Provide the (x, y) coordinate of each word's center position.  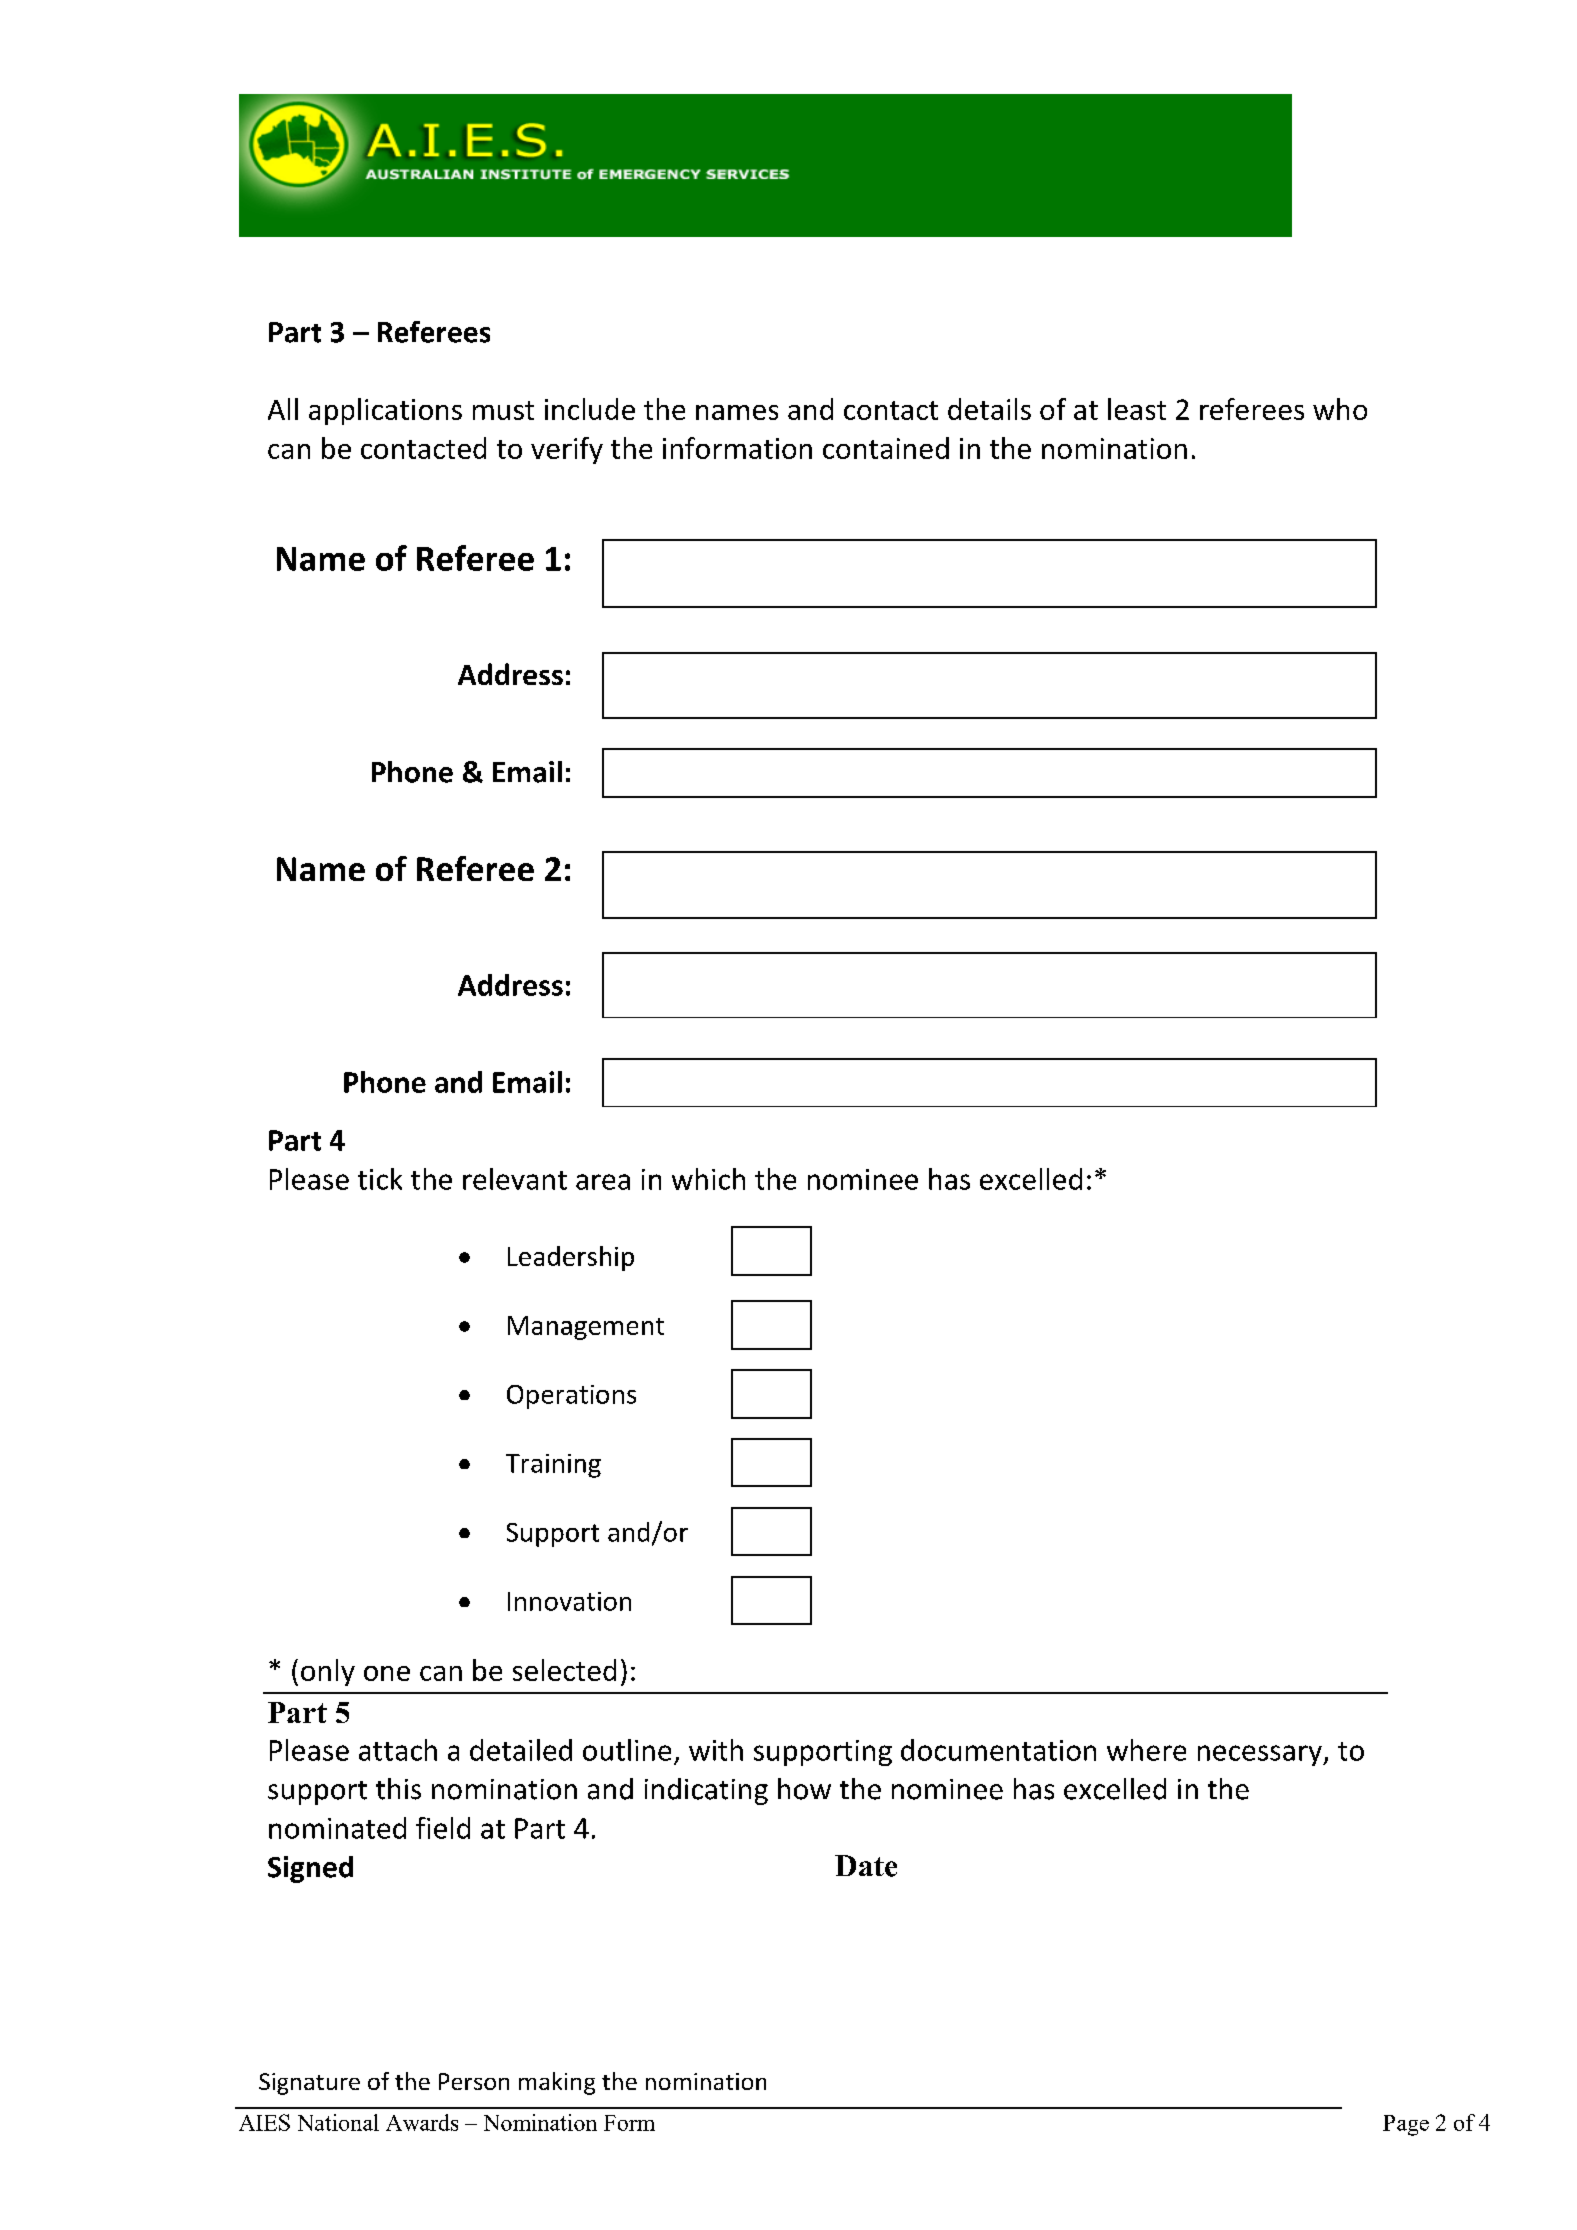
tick (380, 1179)
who (1340, 409)
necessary (1261, 1755)
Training (553, 1466)
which (708, 1179)
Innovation (569, 1601)
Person (474, 2081)
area (603, 1182)
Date (866, 1866)
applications (385, 411)
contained (886, 448)
